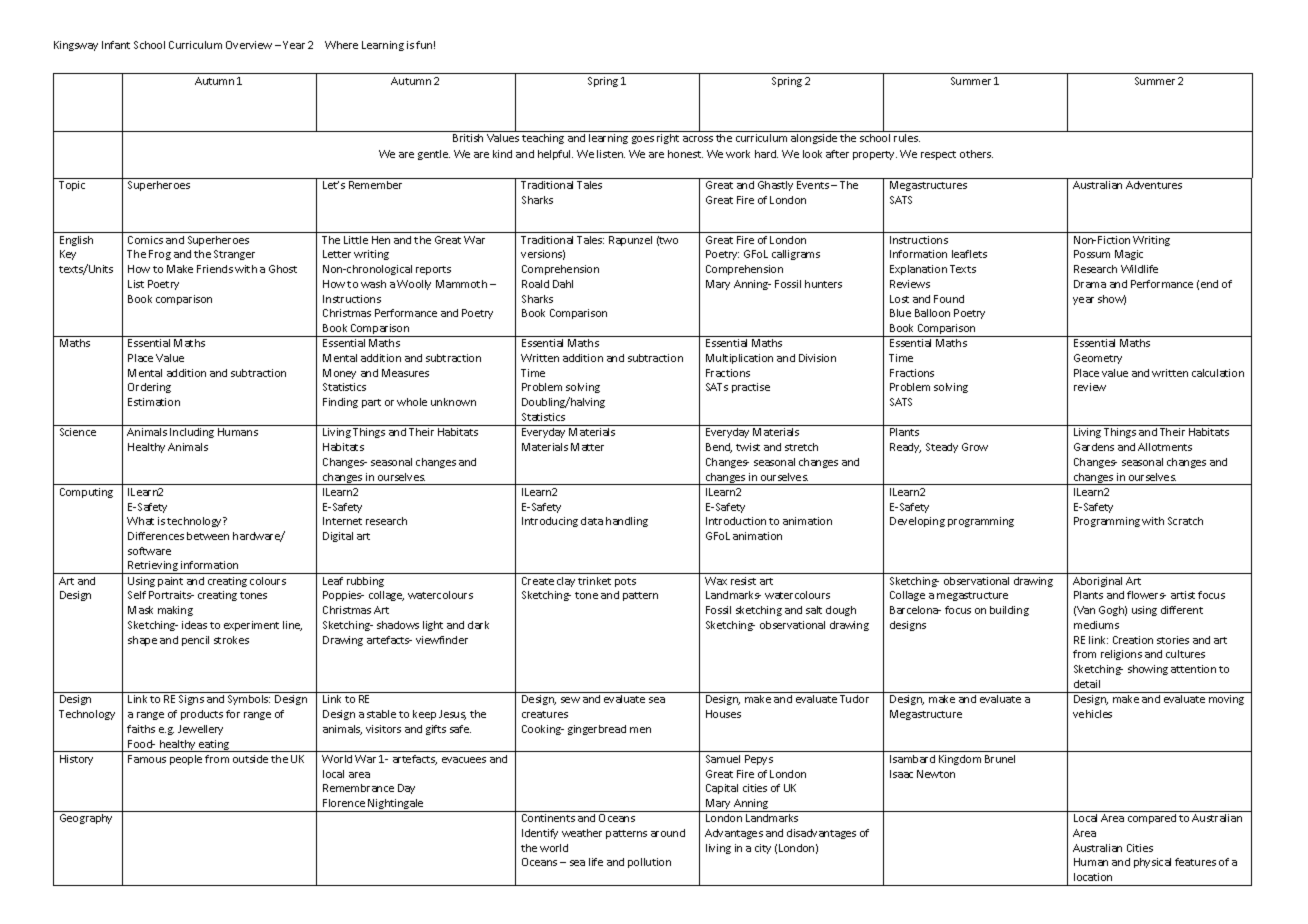 This document has width=1308, height=924. I want to click on mediums, so click(1096, 625).
